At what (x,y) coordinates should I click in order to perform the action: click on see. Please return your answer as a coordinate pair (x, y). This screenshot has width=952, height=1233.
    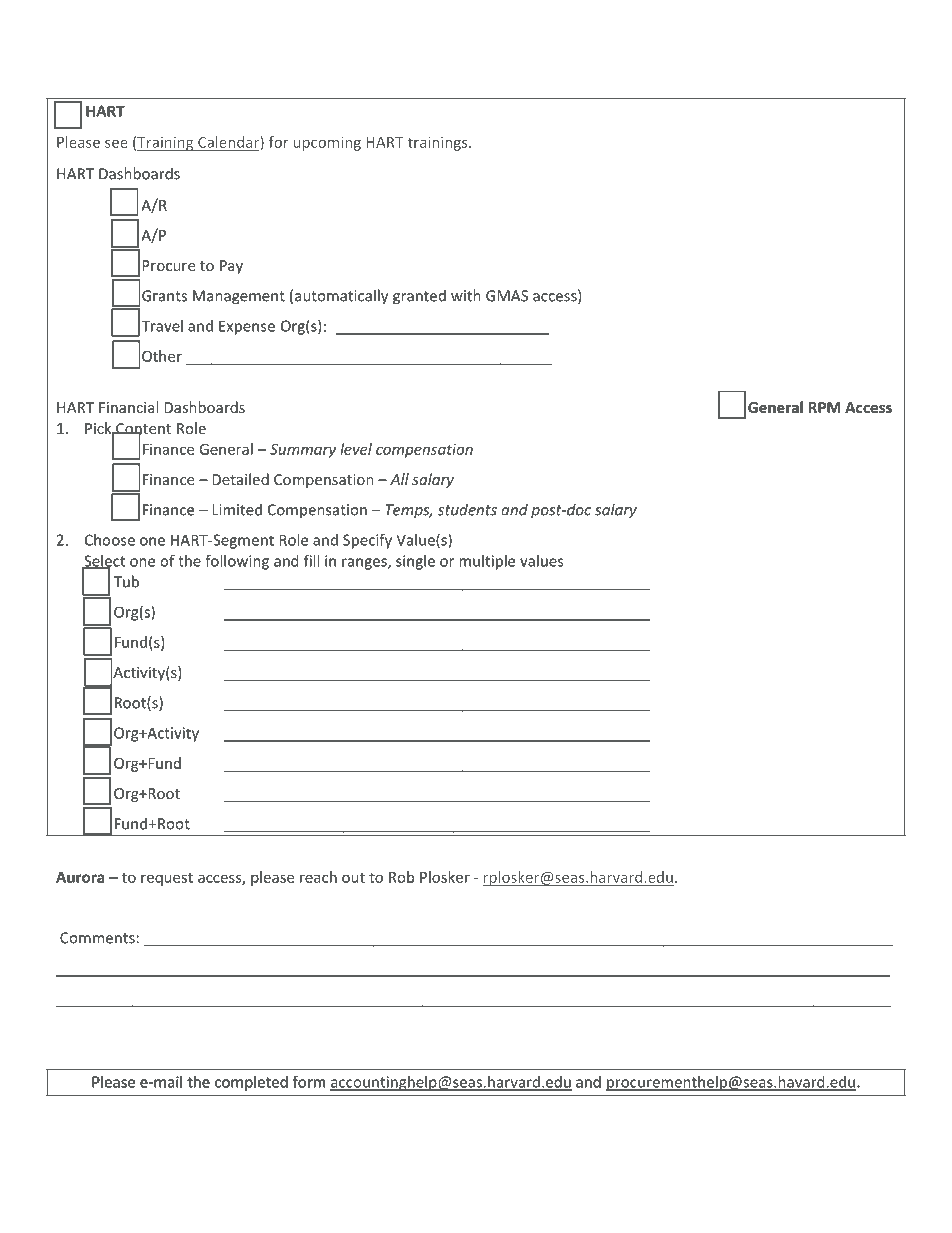
    Looking at the image, I should click on (116, 143).
